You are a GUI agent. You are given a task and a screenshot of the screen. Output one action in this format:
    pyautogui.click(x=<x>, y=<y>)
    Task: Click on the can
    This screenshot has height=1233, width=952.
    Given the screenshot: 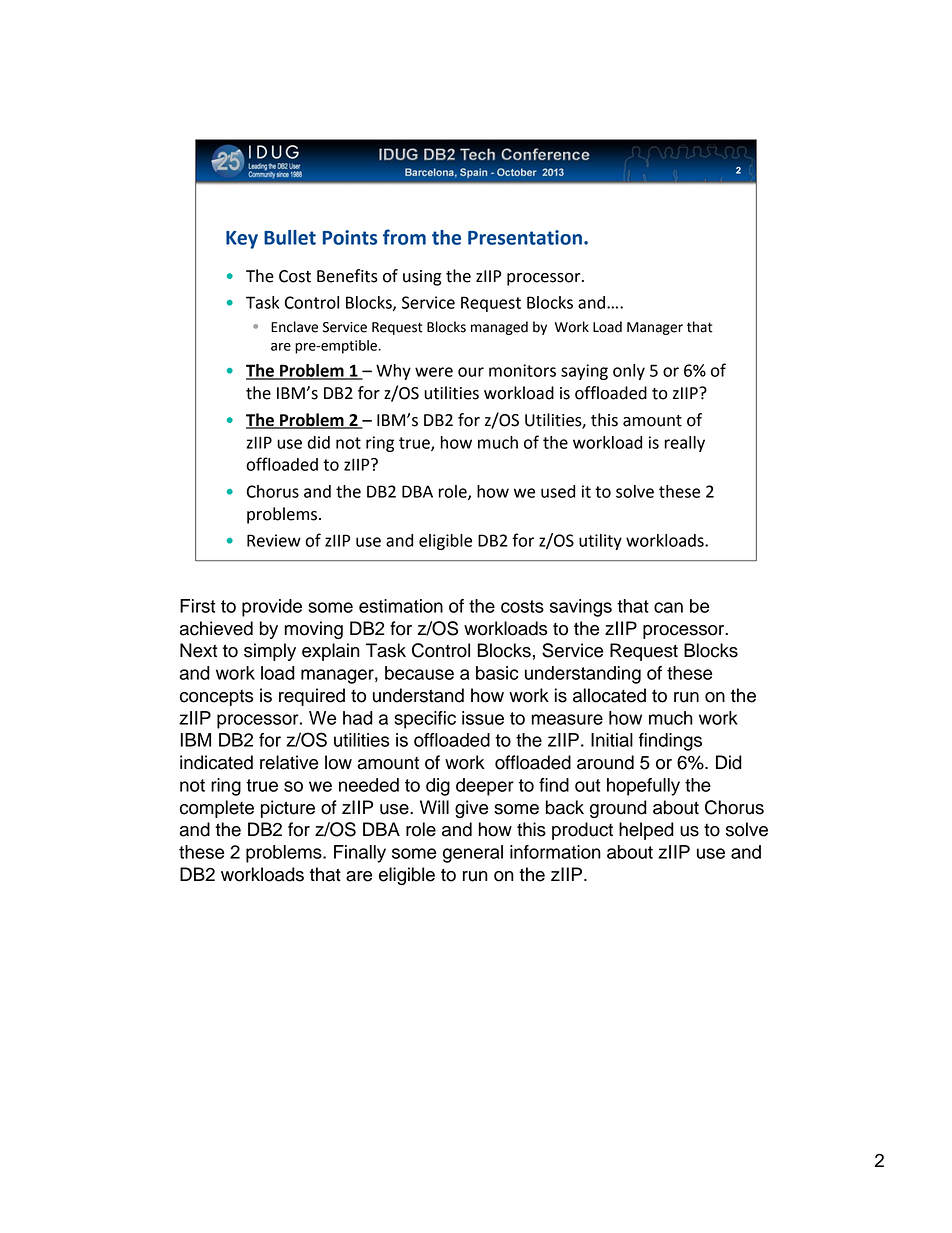 What is the action you would take?
    pyautogui.click(x=668, y=607)
